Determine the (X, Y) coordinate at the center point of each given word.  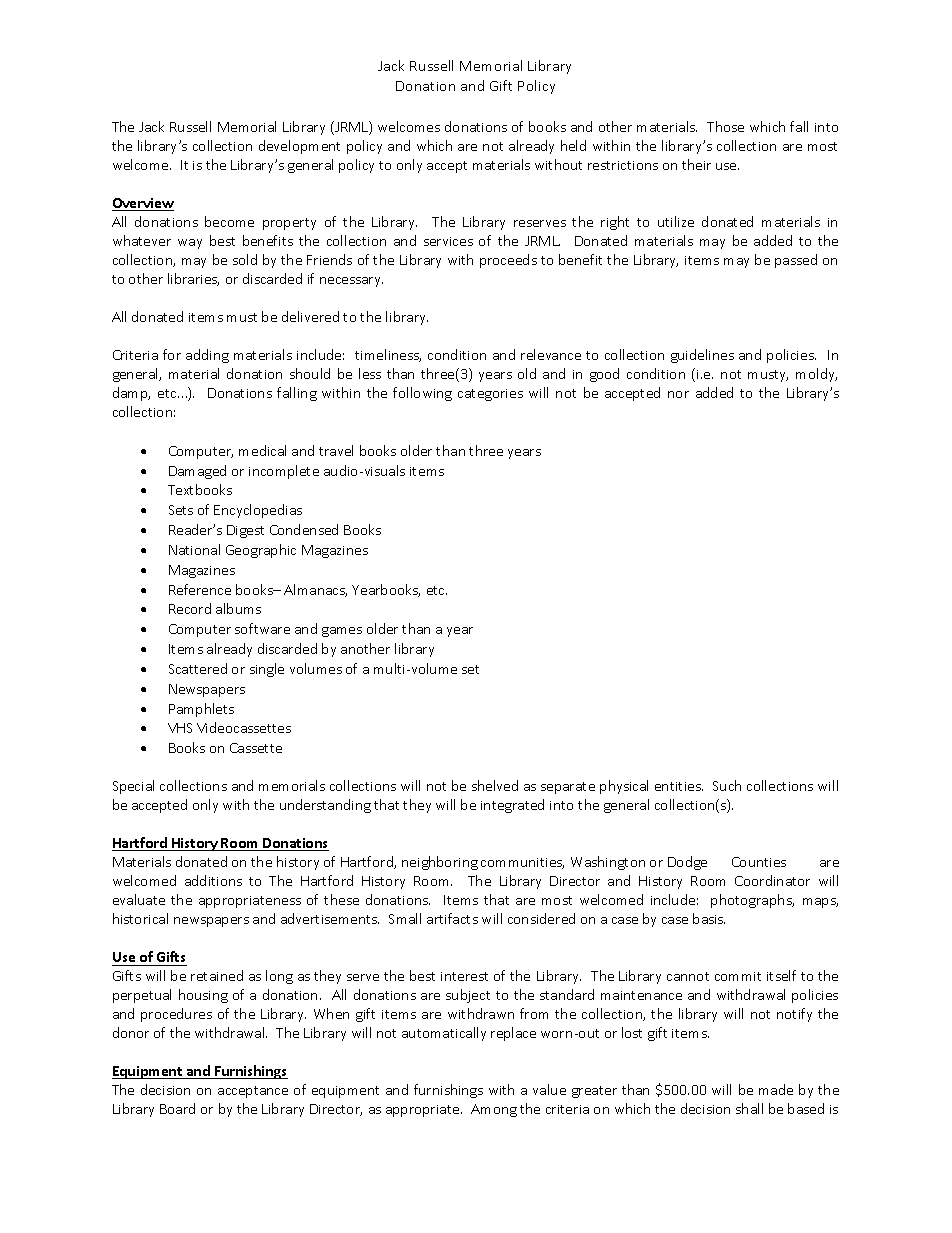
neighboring (440, 863)
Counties (759, 862)
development (299, 147)
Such (727, 785)
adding (207, 356)
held (573, 145)
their (696, 164)
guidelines (702, 356)
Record (190, 608)
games (342, 632)
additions (213, 880)
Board (177, 1108)
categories (490, 395)
